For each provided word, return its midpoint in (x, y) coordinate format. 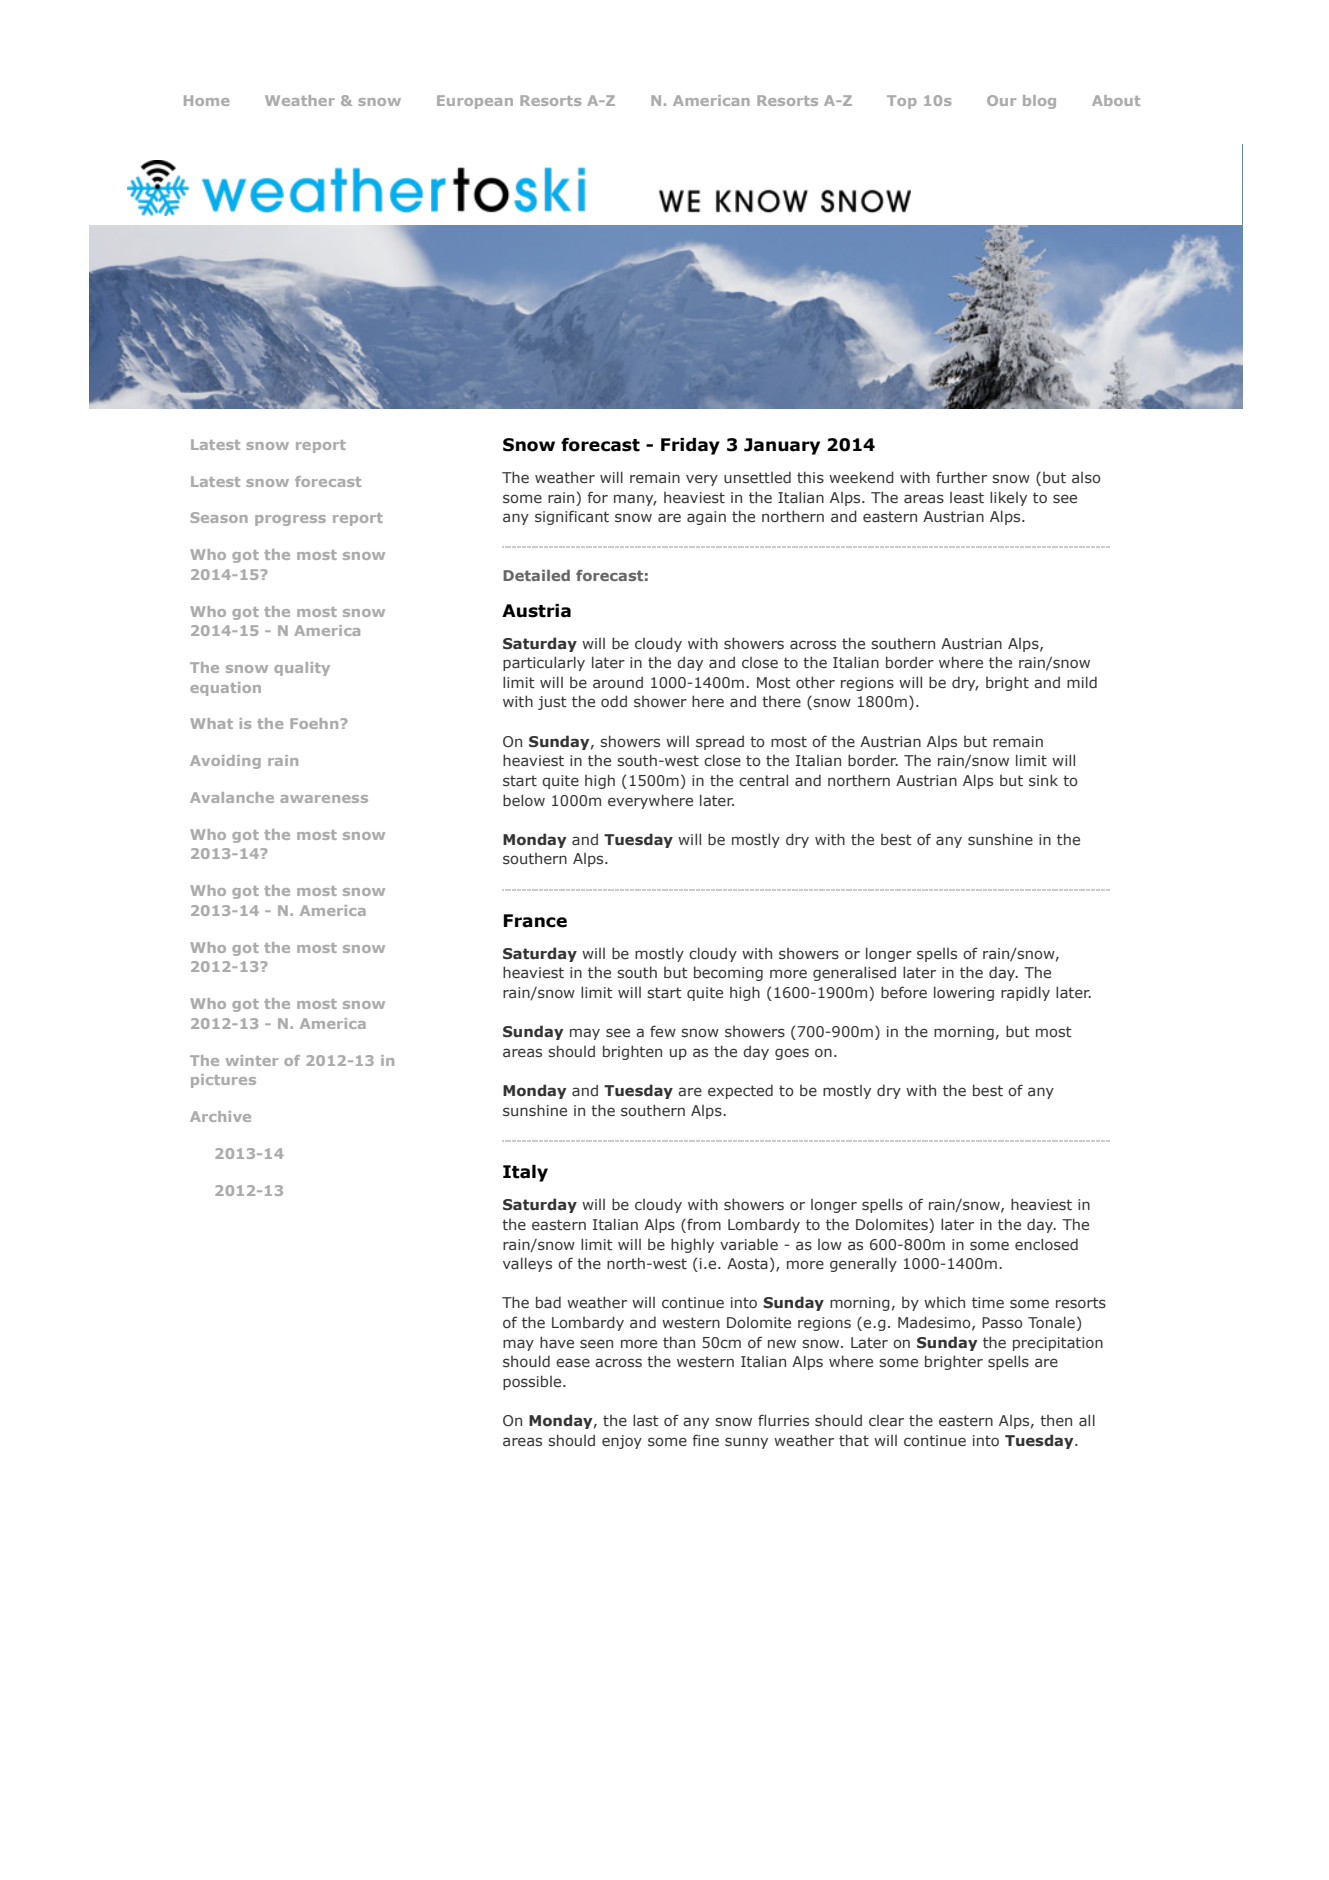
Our (1001, 100)
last (646, 1420)
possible (533, 1382)
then (1056, 1420)
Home (206, 100)
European (475, 102)
